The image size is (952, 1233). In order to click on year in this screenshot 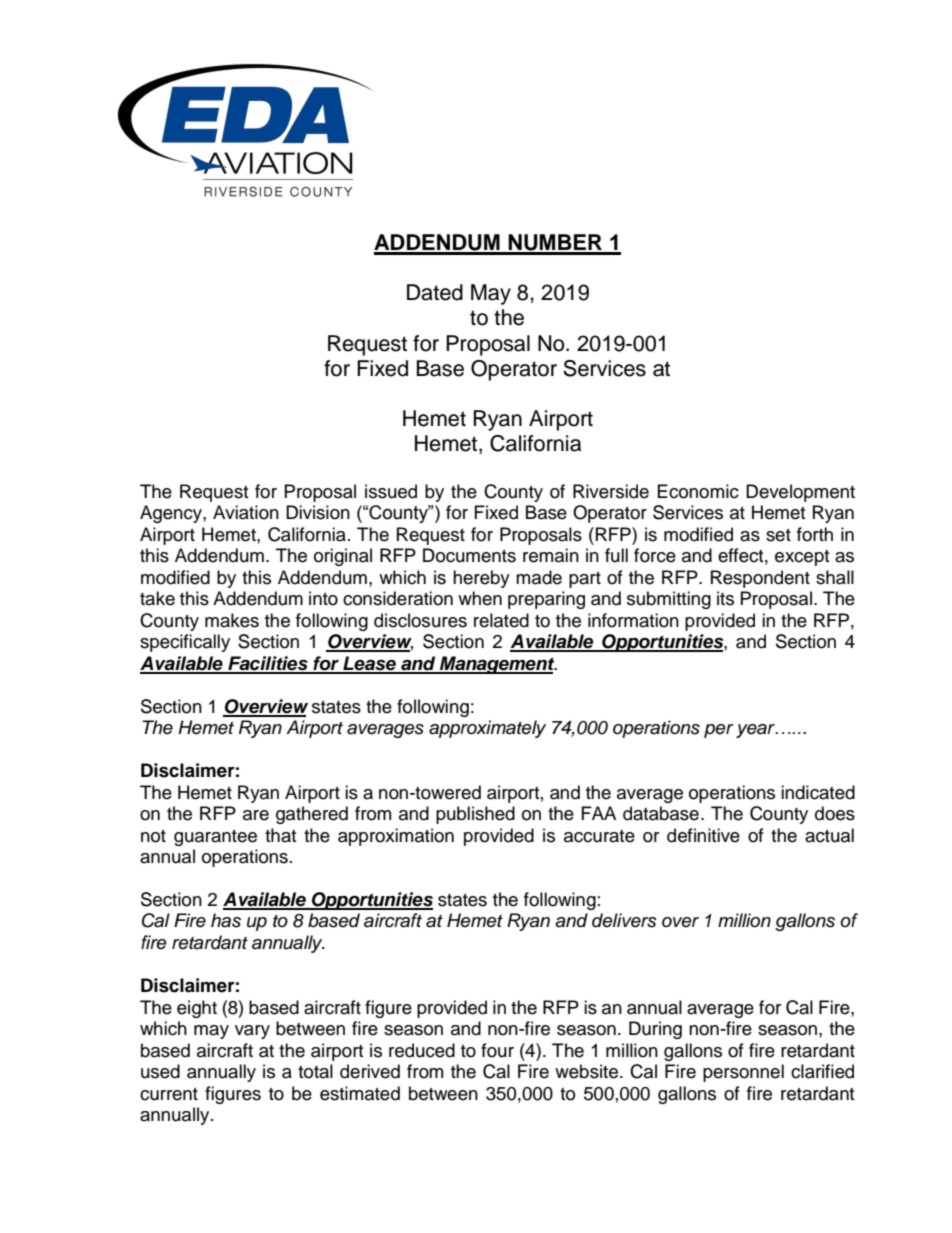, I will do `click(756, 731)`.
